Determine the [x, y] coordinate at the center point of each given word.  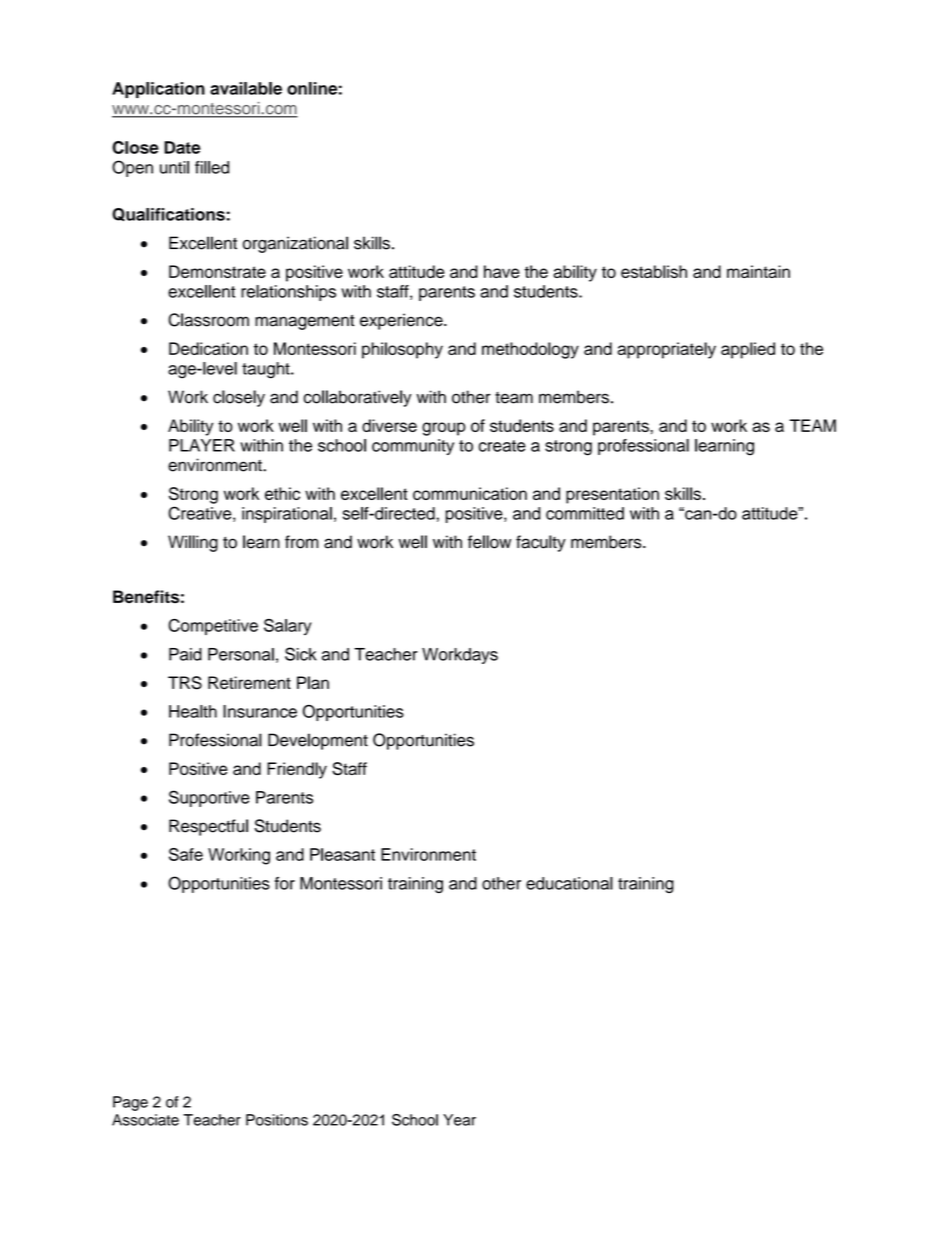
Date [182, 147]
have [502, 271]
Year [459, 1120]
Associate [145, 1120]
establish [654, 271]
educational [569, 883]
